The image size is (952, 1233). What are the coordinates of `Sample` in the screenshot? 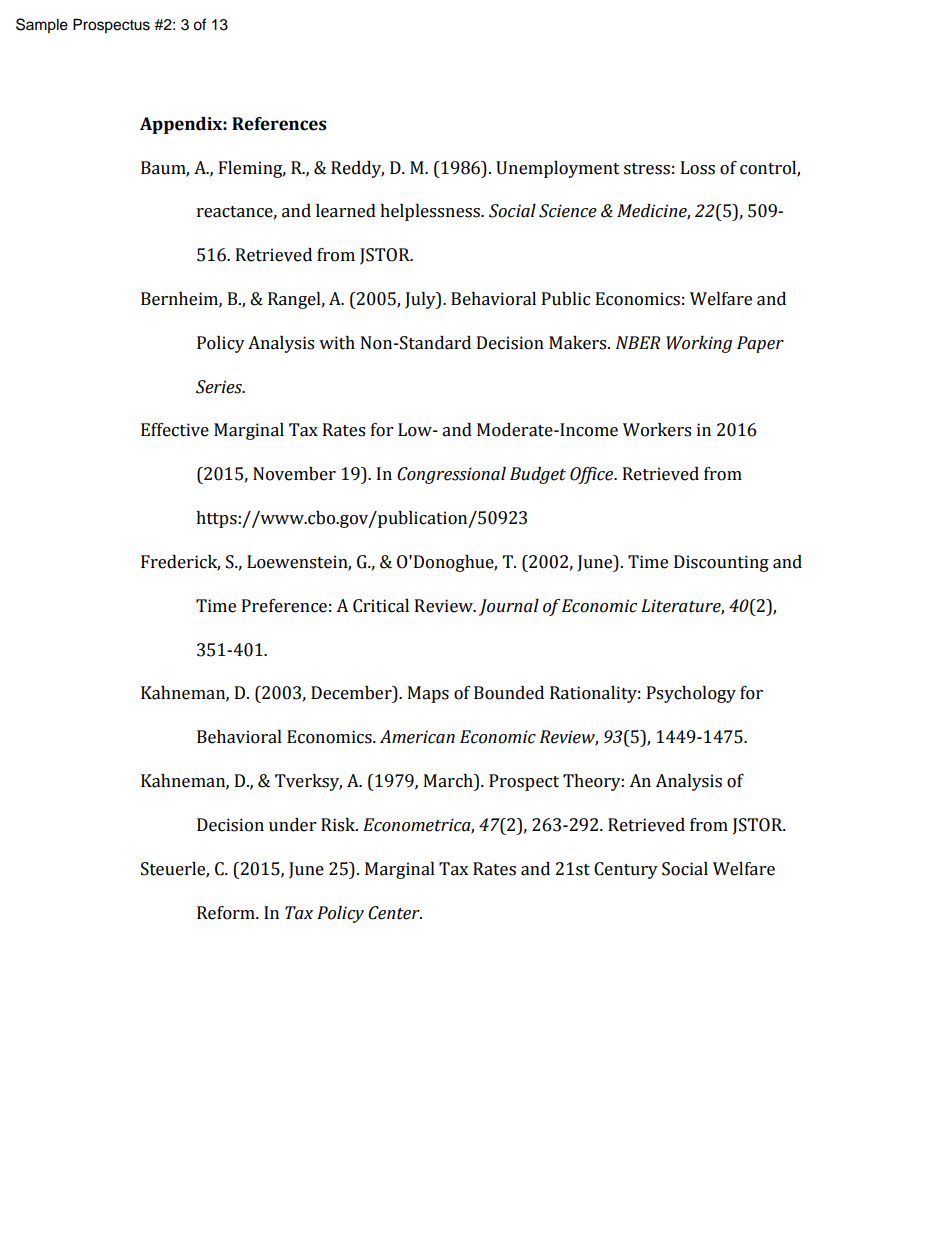 It's located at (42, 25).
